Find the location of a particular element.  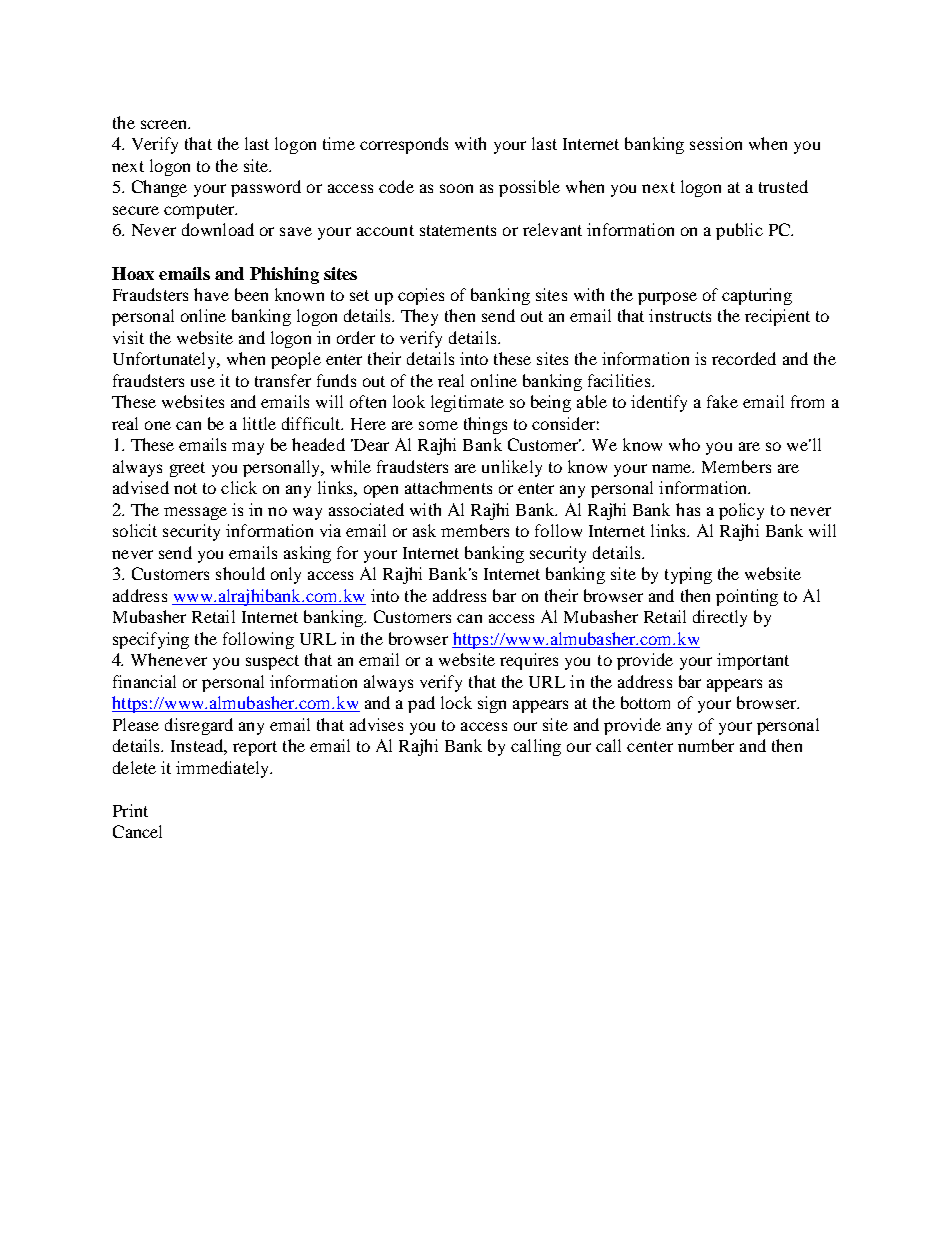

capturing is located at coordinates (757, 296).
